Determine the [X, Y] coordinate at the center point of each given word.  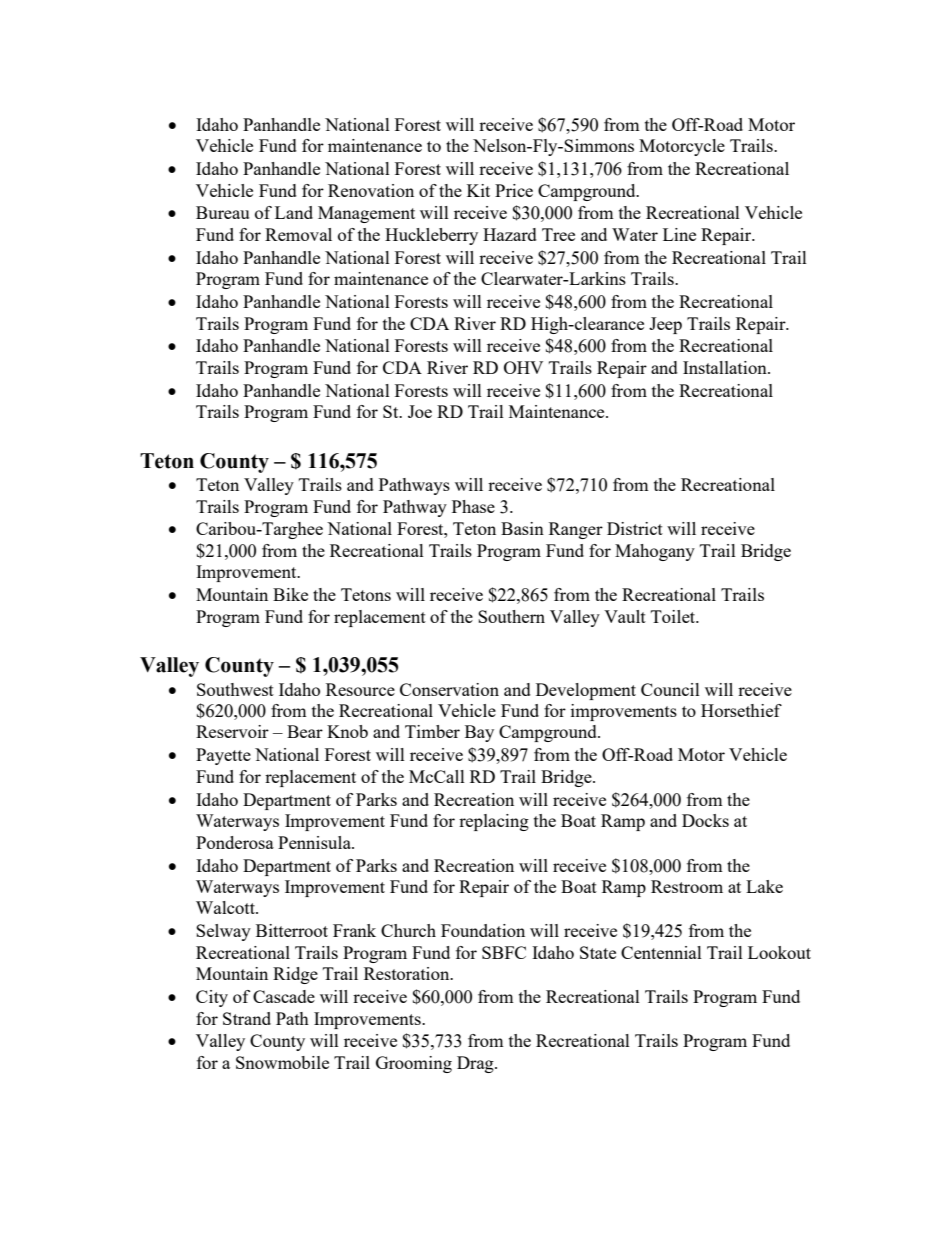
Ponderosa [235, 842]
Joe [420, 411]
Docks [705, 820]
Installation [726, 367]
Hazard [510, 234]
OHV [523, 367]
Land [294, 212]
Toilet [674, 616]
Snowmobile [282, 1062]
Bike [290, 594]
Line [679, 234]
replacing [494, 822]
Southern [511, 616]
